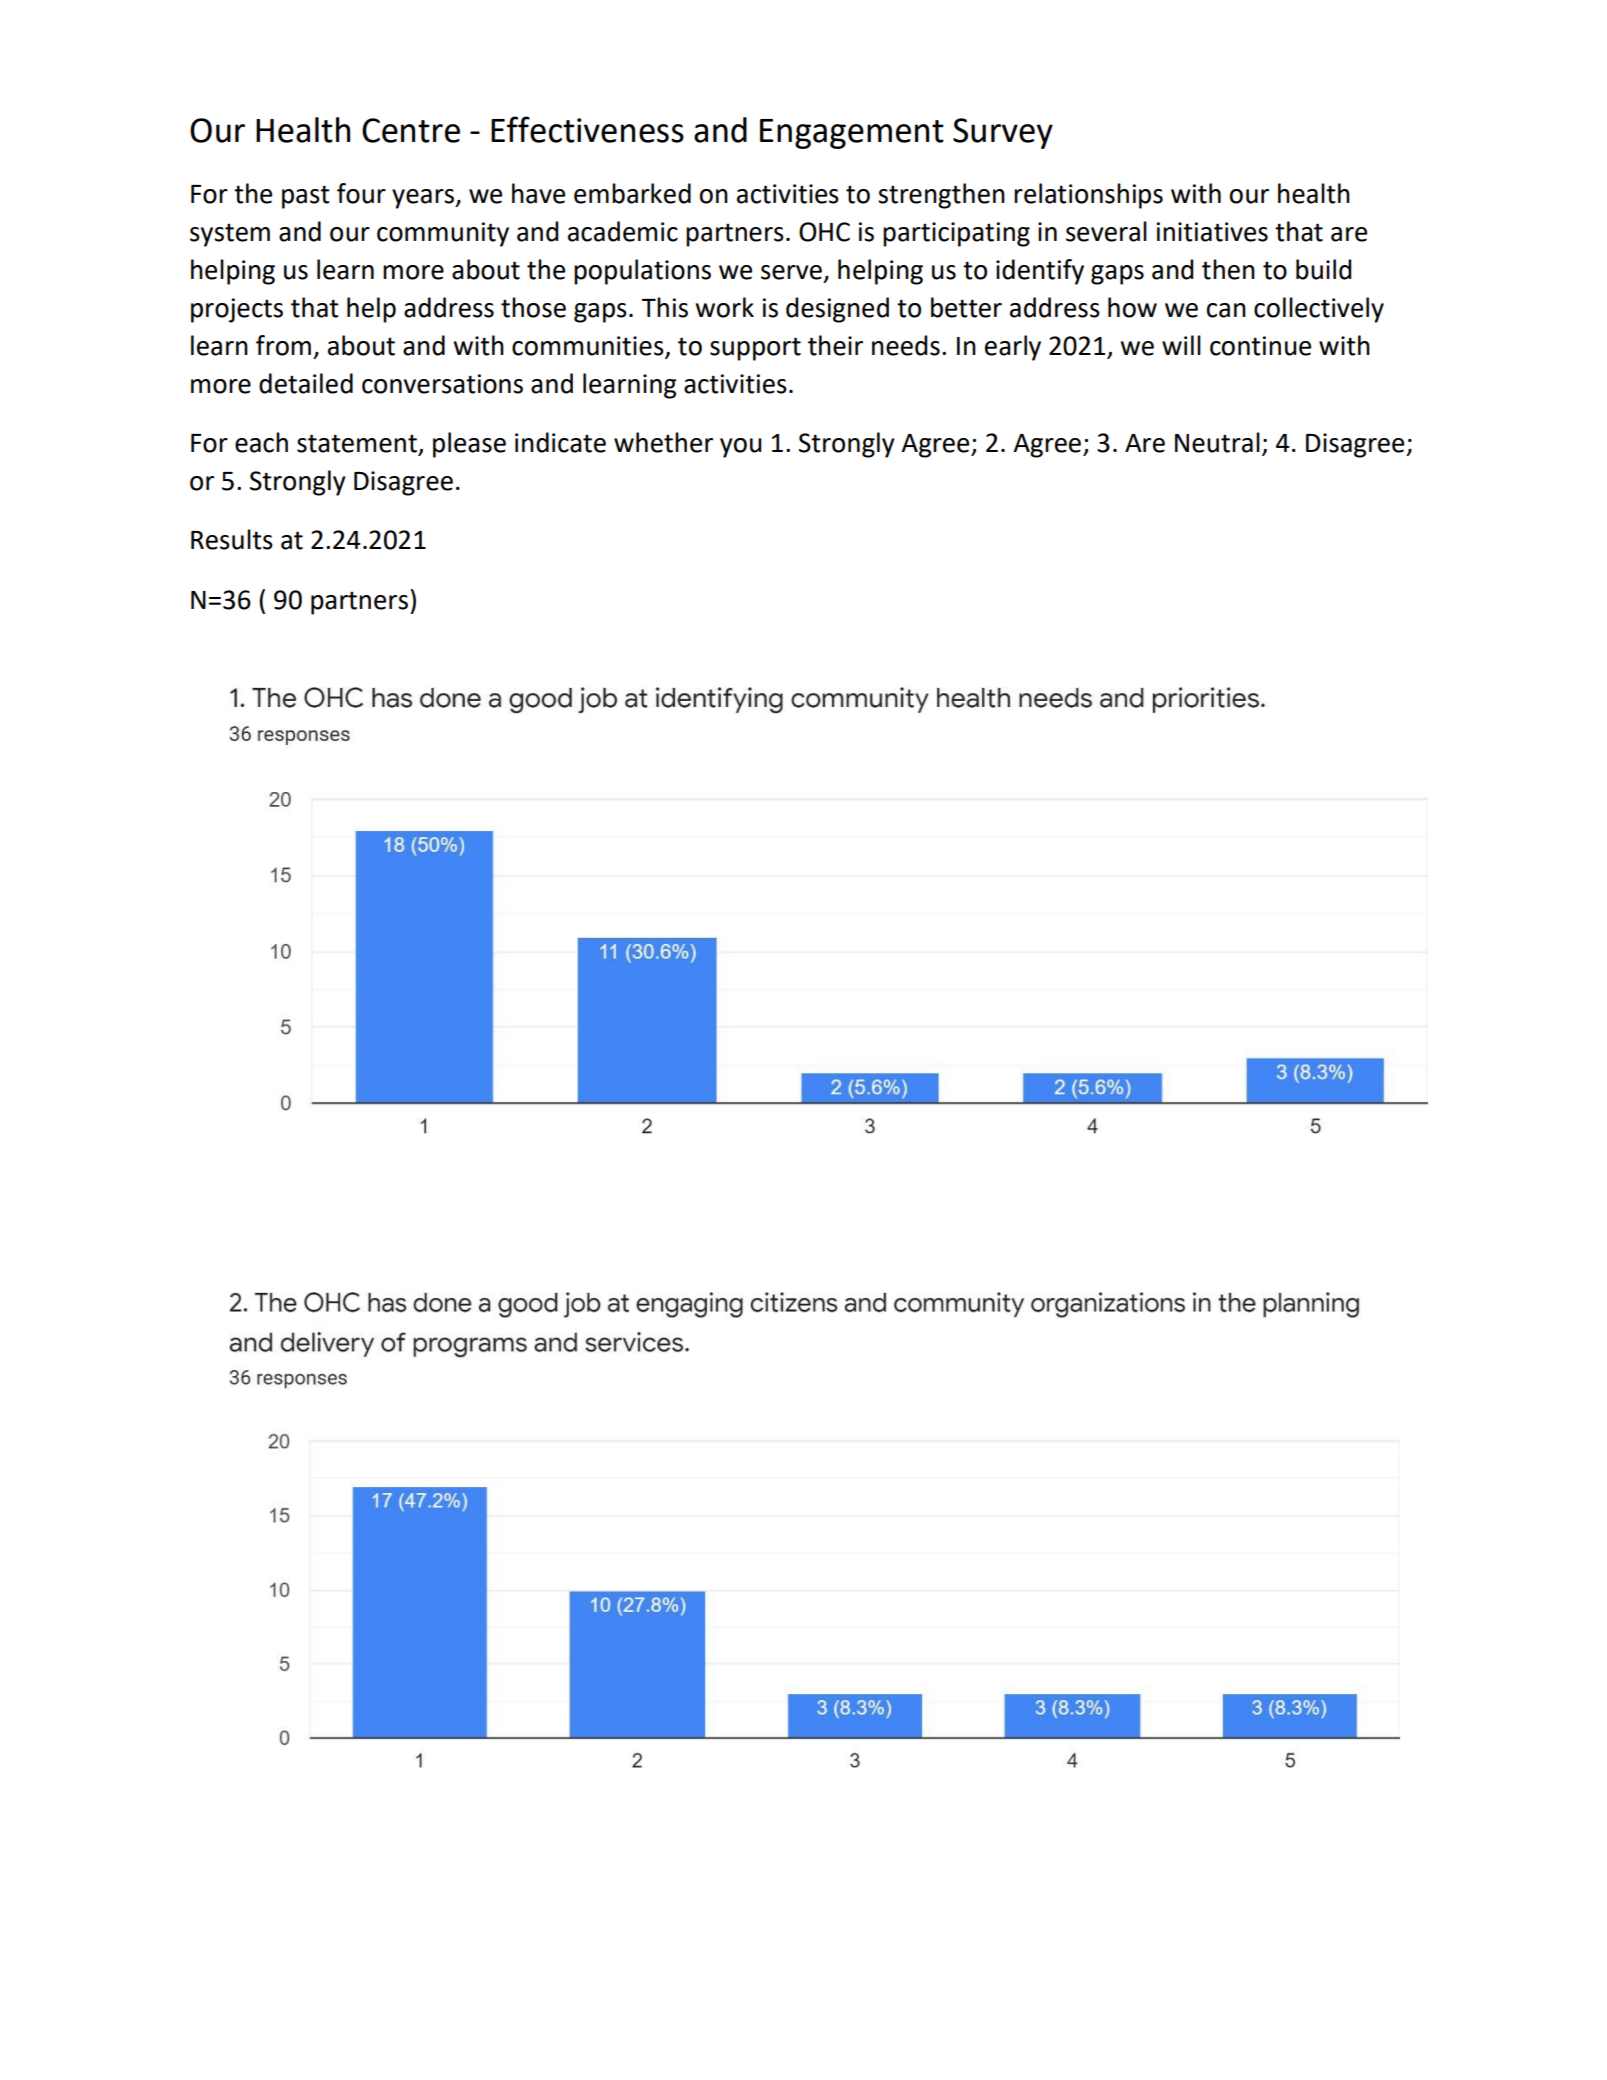 The height and width of the screenshot is (2080, 1607). Describe the element at coordinates (1212, 232) in the screenshot. I see `initiatives` at that location.
